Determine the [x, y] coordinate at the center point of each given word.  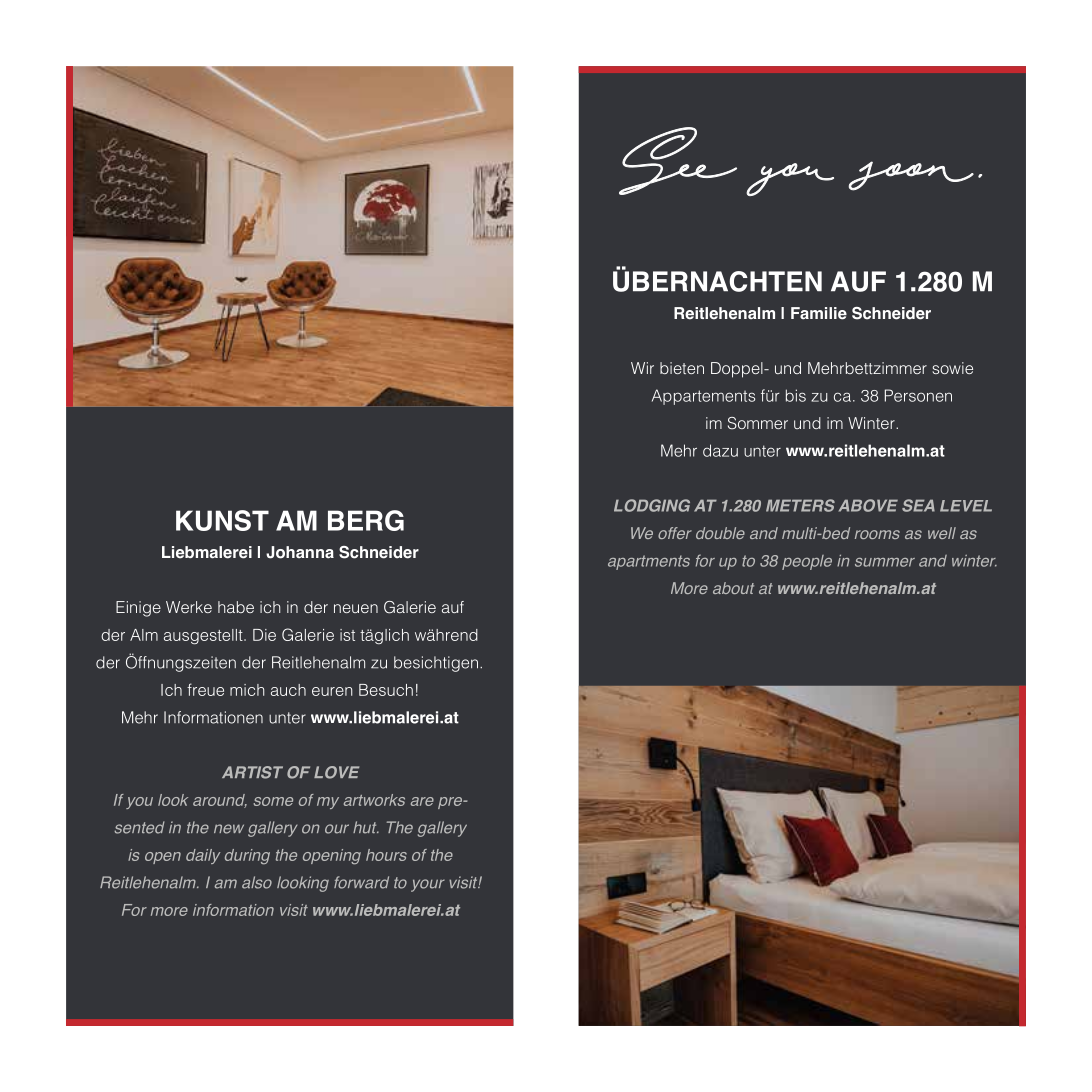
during [247, 857]
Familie [819, 313]
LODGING [652, 505]
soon [911, 176]
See [678, 161]
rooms [877, 534]
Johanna [300, 552]
